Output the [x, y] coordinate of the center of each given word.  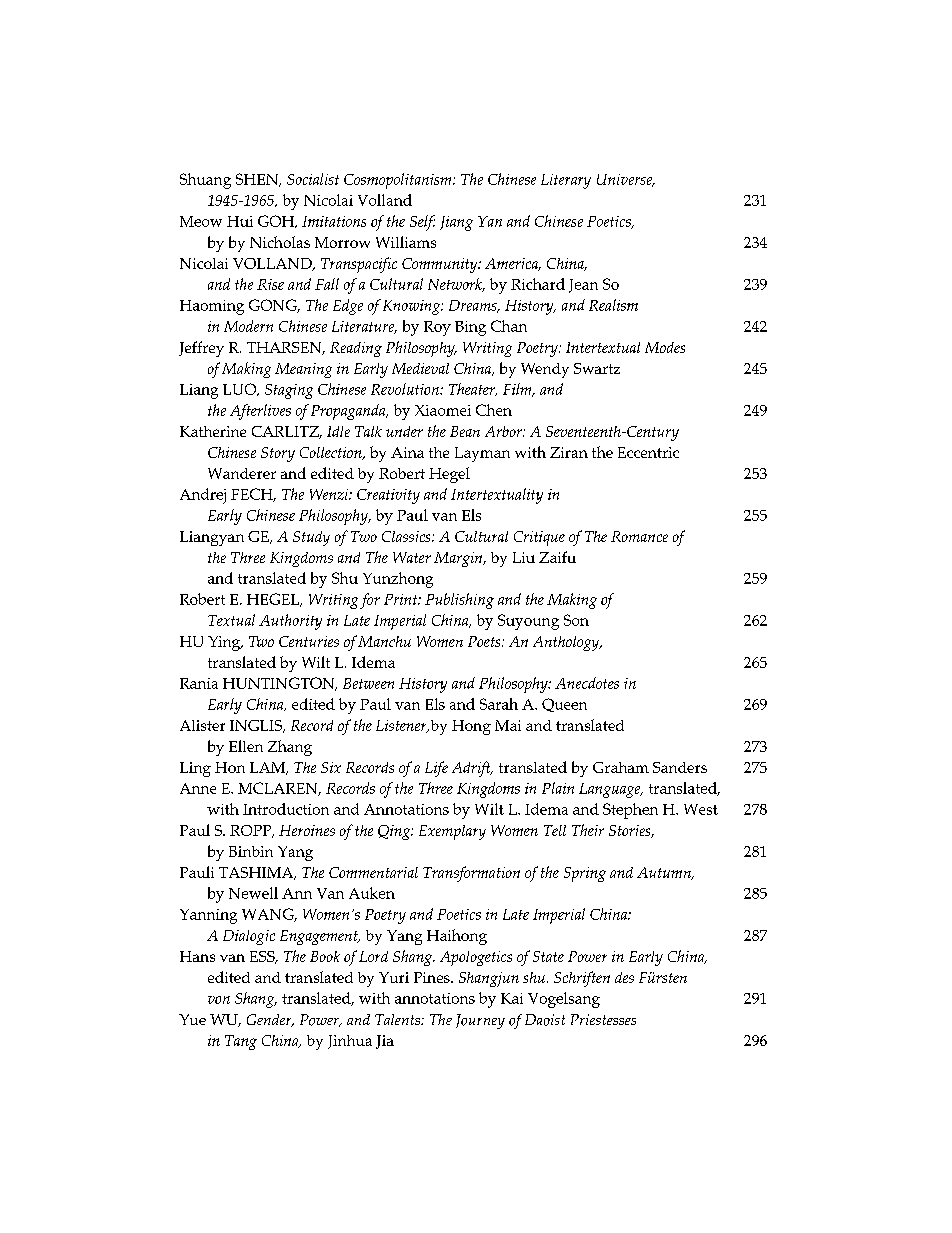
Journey [480, 1021]
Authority [290, 622]
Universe [626, 180]
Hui [240, 221]
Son [576, 620]
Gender [270, 1020]
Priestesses [603, 1019]
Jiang [456, 223]
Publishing [459, 601]
